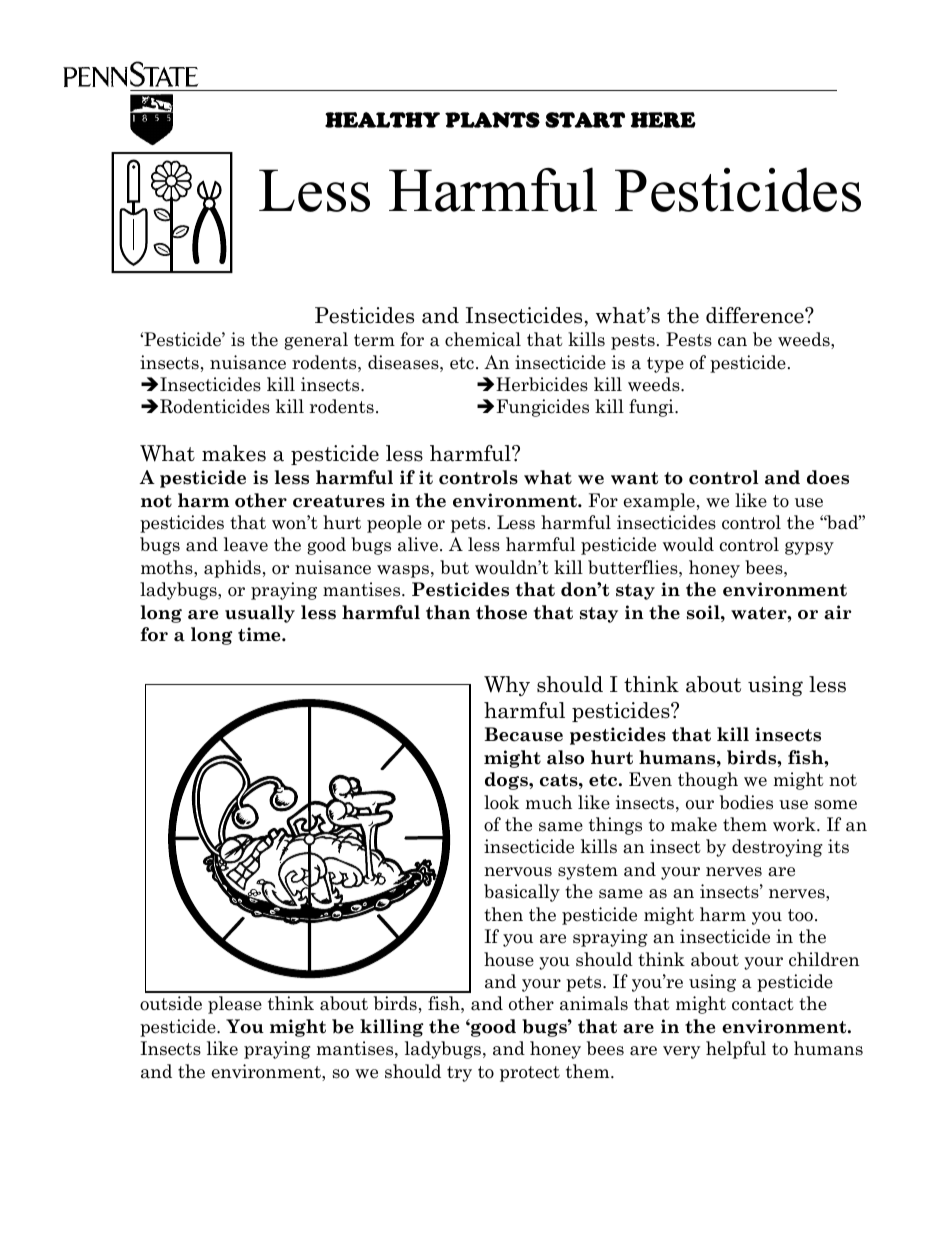  Describe the element at coordinates (708, 781) in the page. I see `though` at that location.
